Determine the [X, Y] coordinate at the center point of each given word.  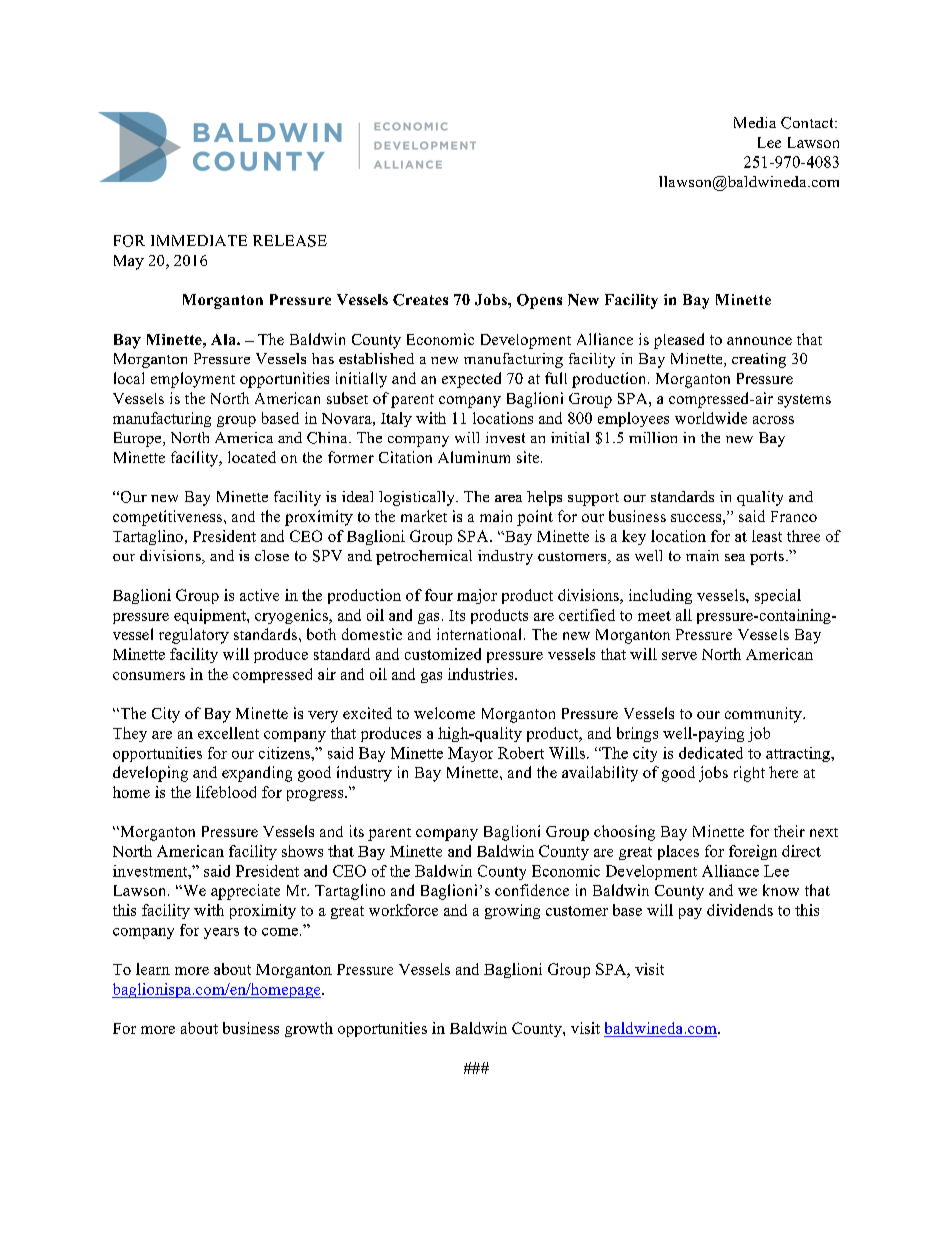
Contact [808, 123]
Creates [420, 300]
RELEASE [290, 241]
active [259, 595]
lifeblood [226, 792]
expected [471, 380]
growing [512, 911]
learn [153, 969]
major [477, 596]
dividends [740, 910]
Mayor [470, 754]
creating [759, 360]
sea [735, 557]
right [749, 774]
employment [193, 380]
